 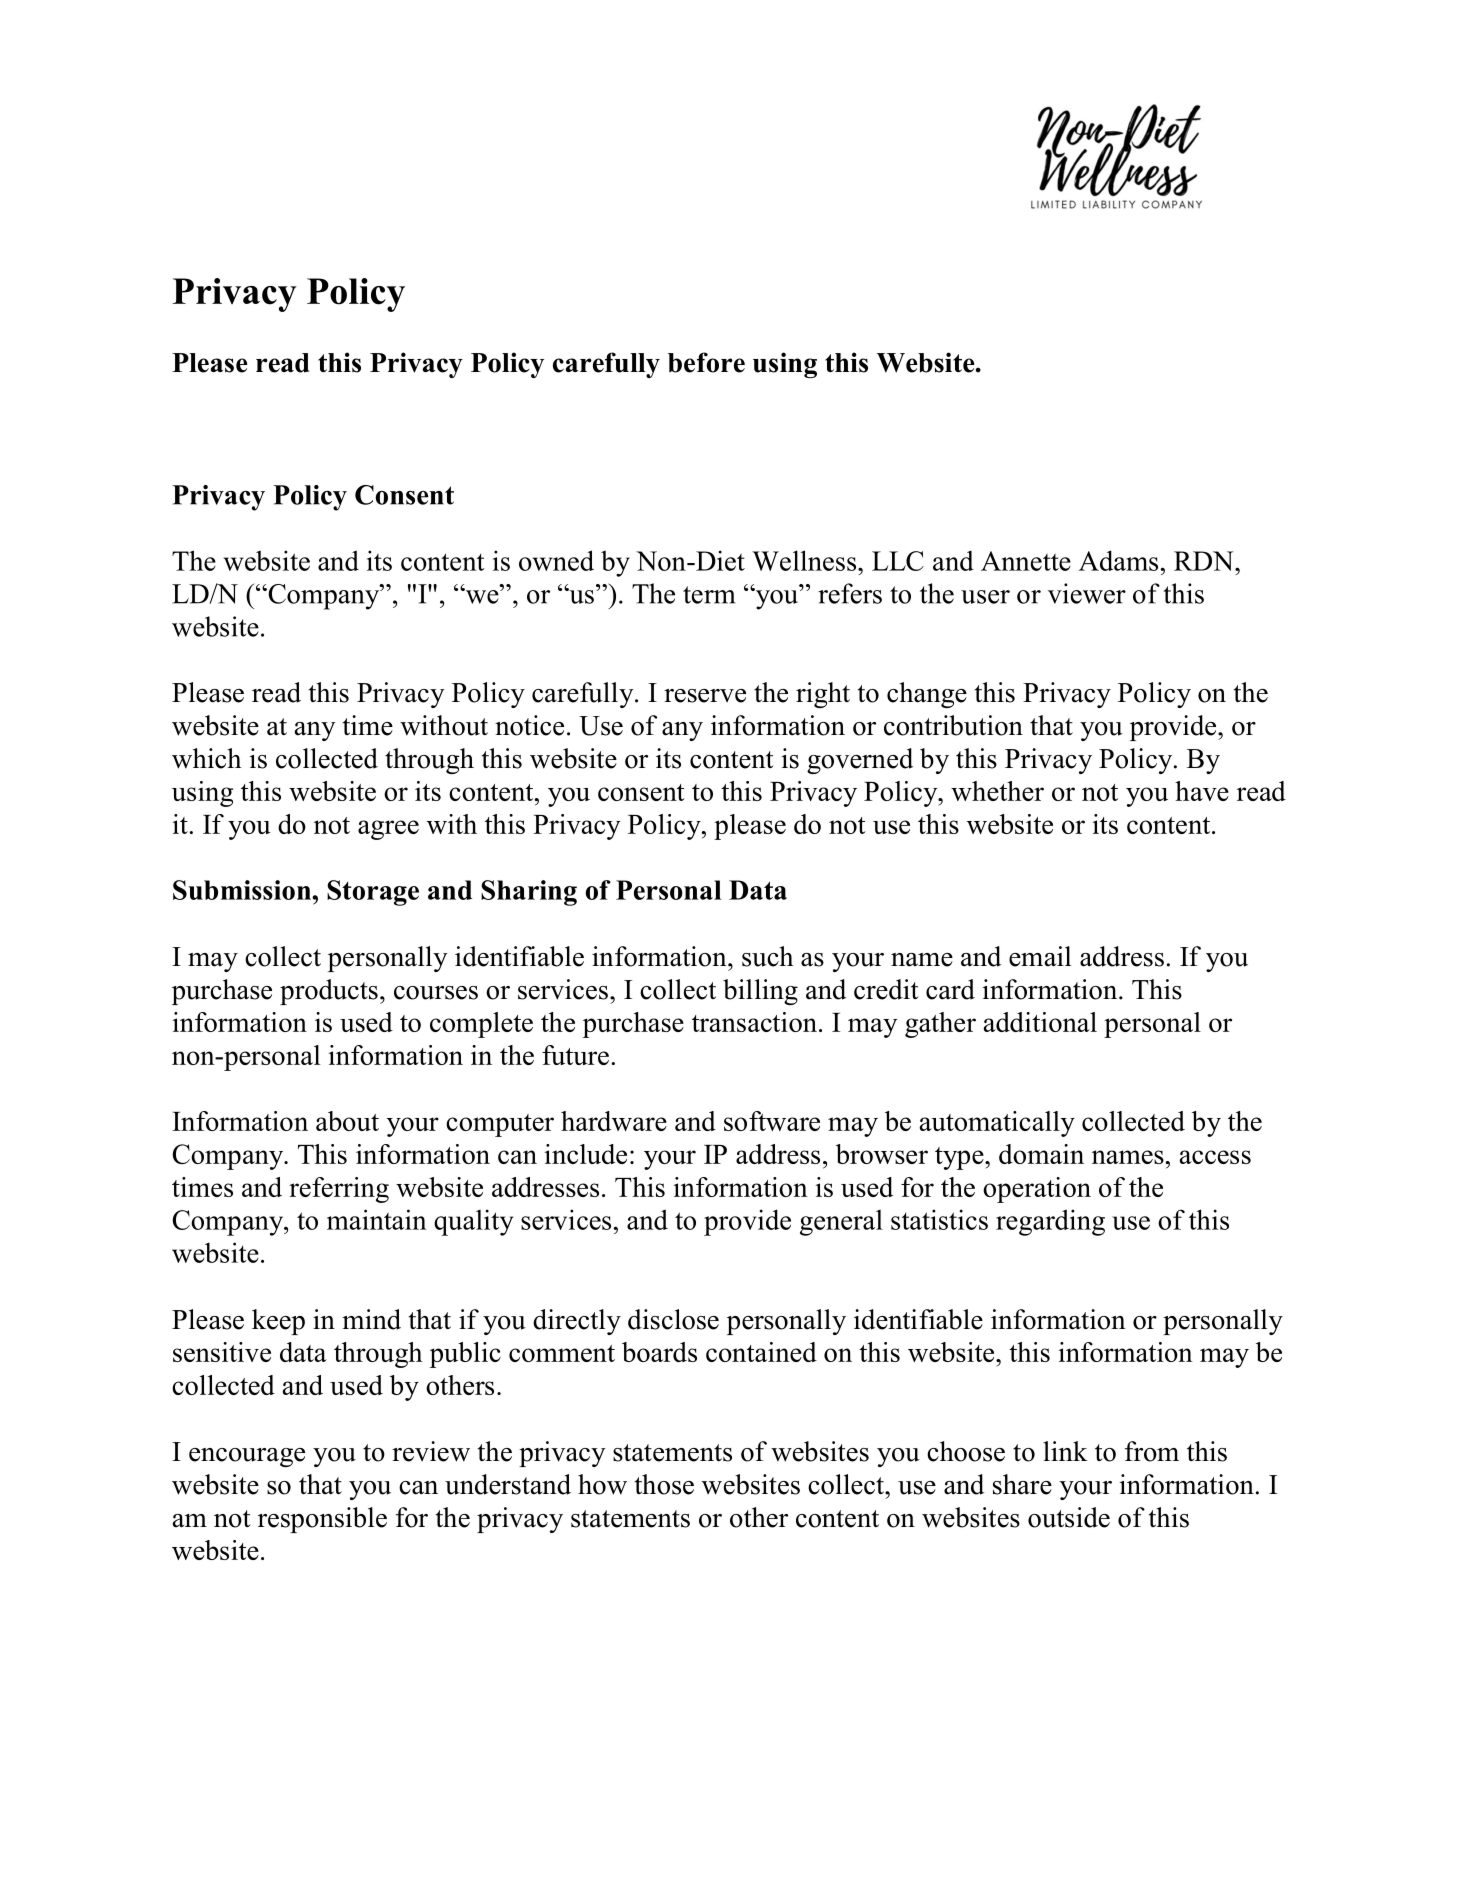 What do you see at coordinates (377, 1219) in the screenshot?
I see `maintain` at bounding box center [377, 1219].
